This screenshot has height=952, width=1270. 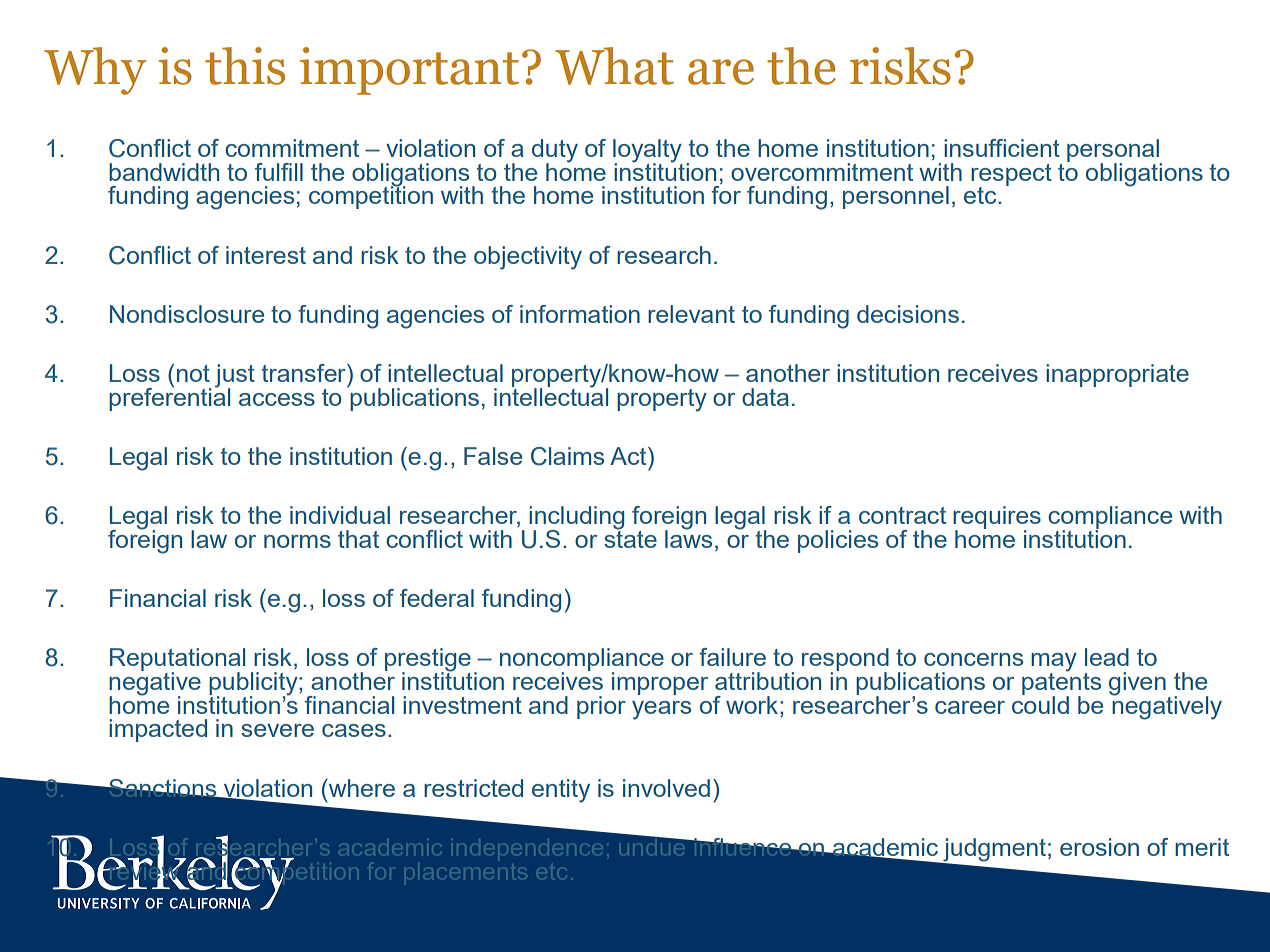 I want to click on insufficient, so click(x=1002, y=148).
